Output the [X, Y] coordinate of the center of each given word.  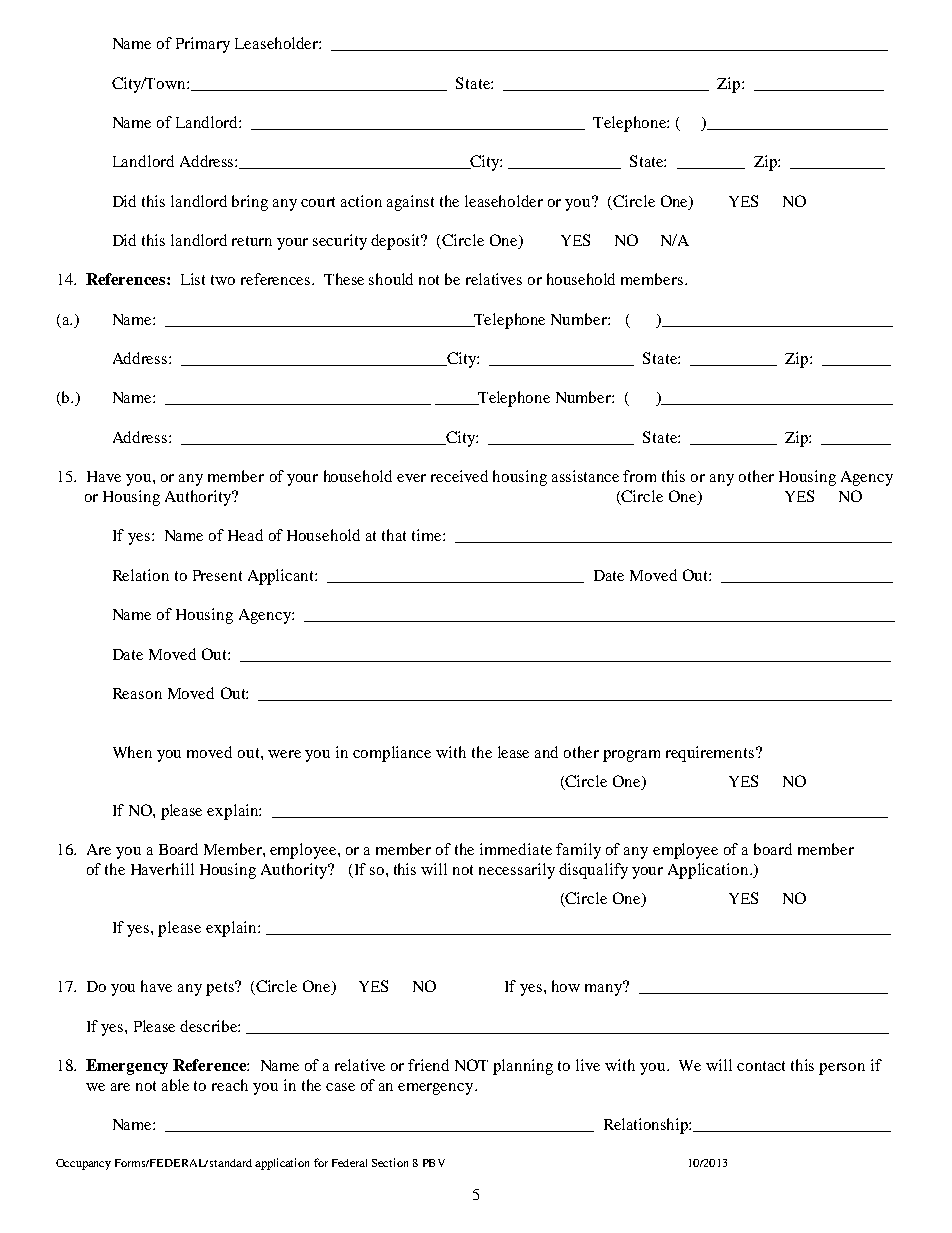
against [410, 203]
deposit [397, 242]
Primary [203, 45]
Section [390, 1162]
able [175, 1085]
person [842, 1069]
